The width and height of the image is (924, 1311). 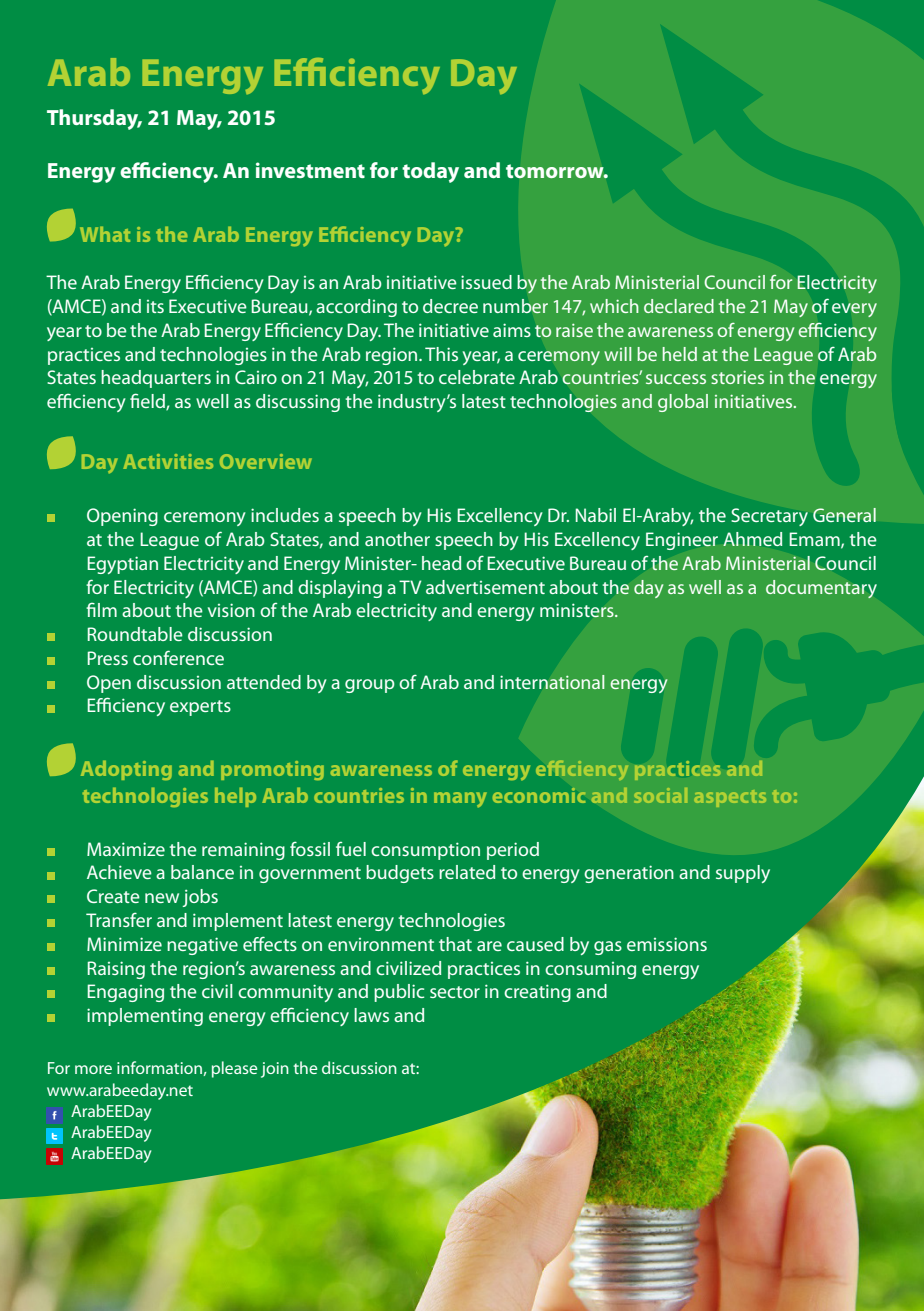 I want to click on What, so click(x=105, y=234).
